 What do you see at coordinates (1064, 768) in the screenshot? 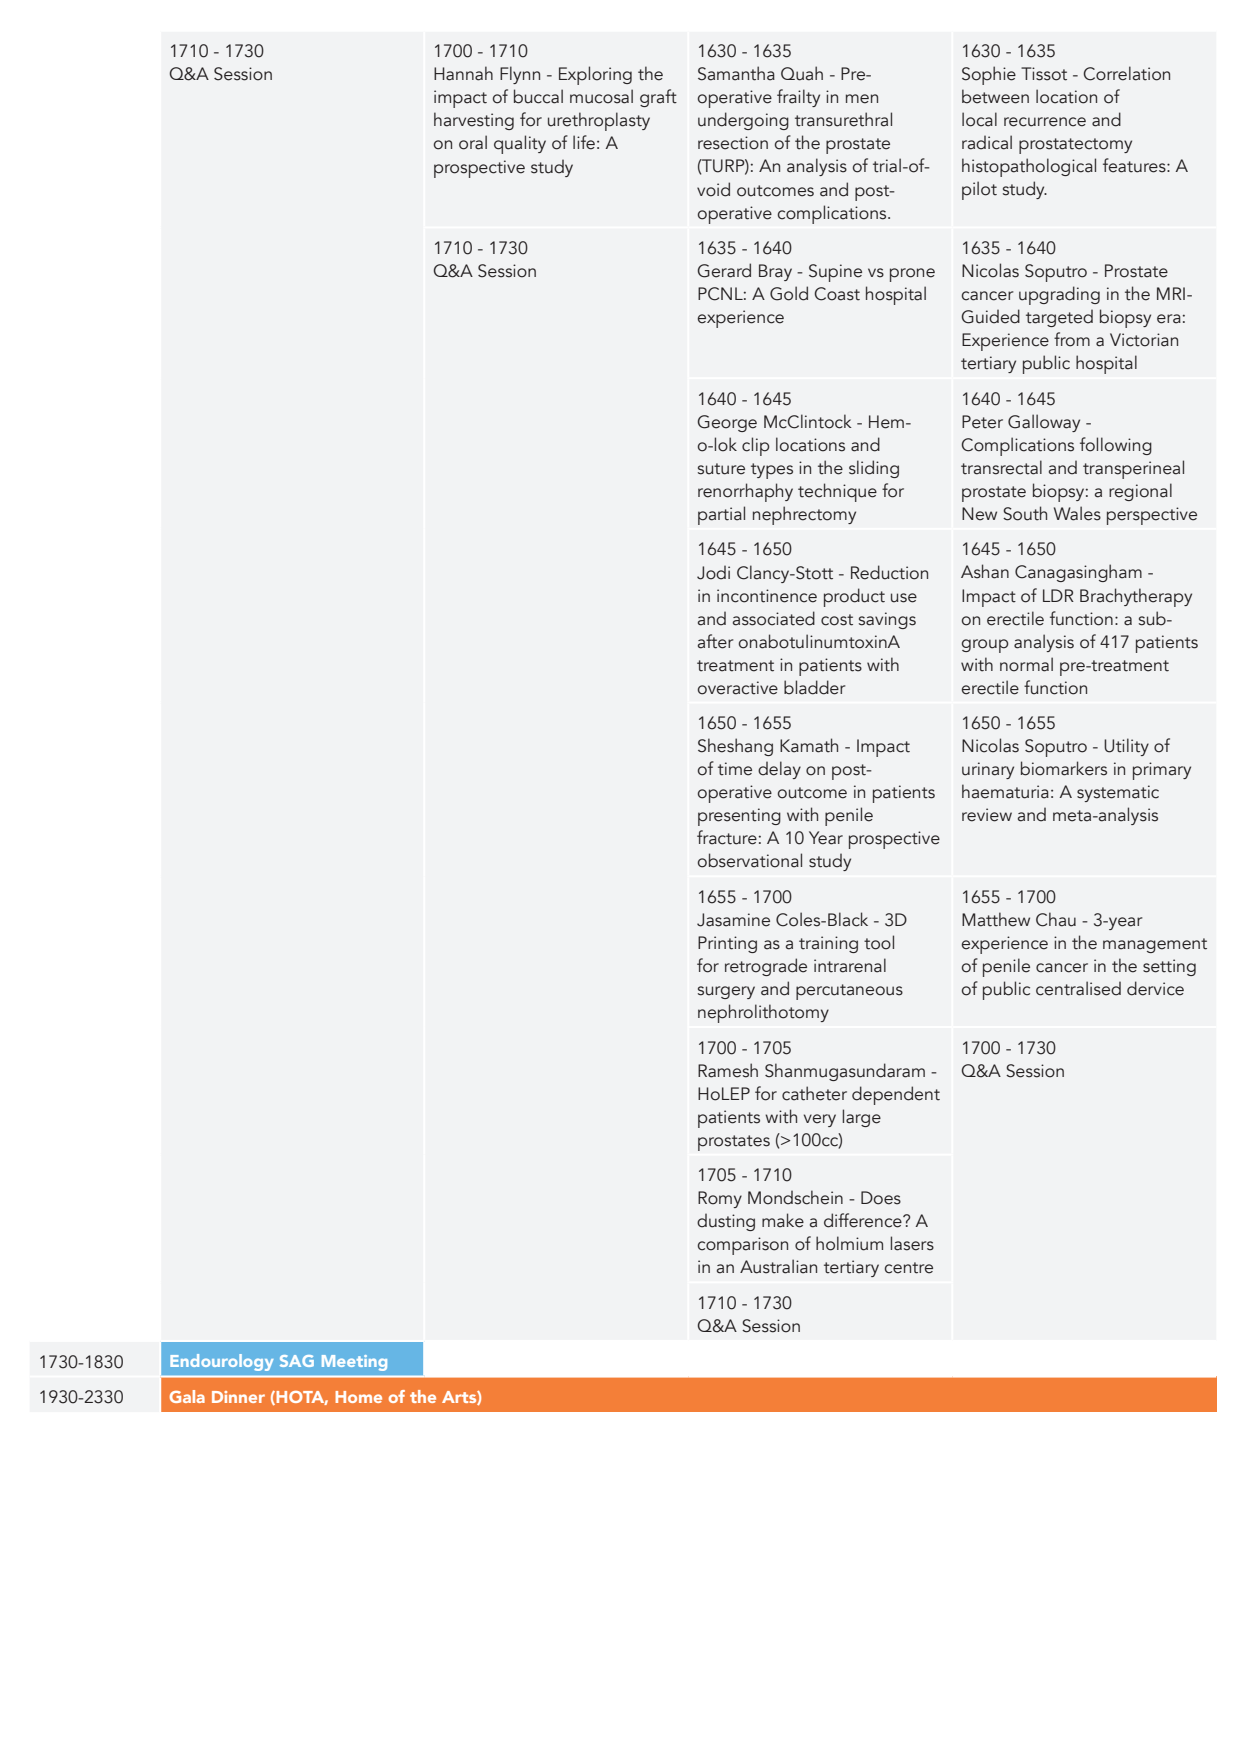
I see `biomarkers` at bounding box center [1064, 768].
